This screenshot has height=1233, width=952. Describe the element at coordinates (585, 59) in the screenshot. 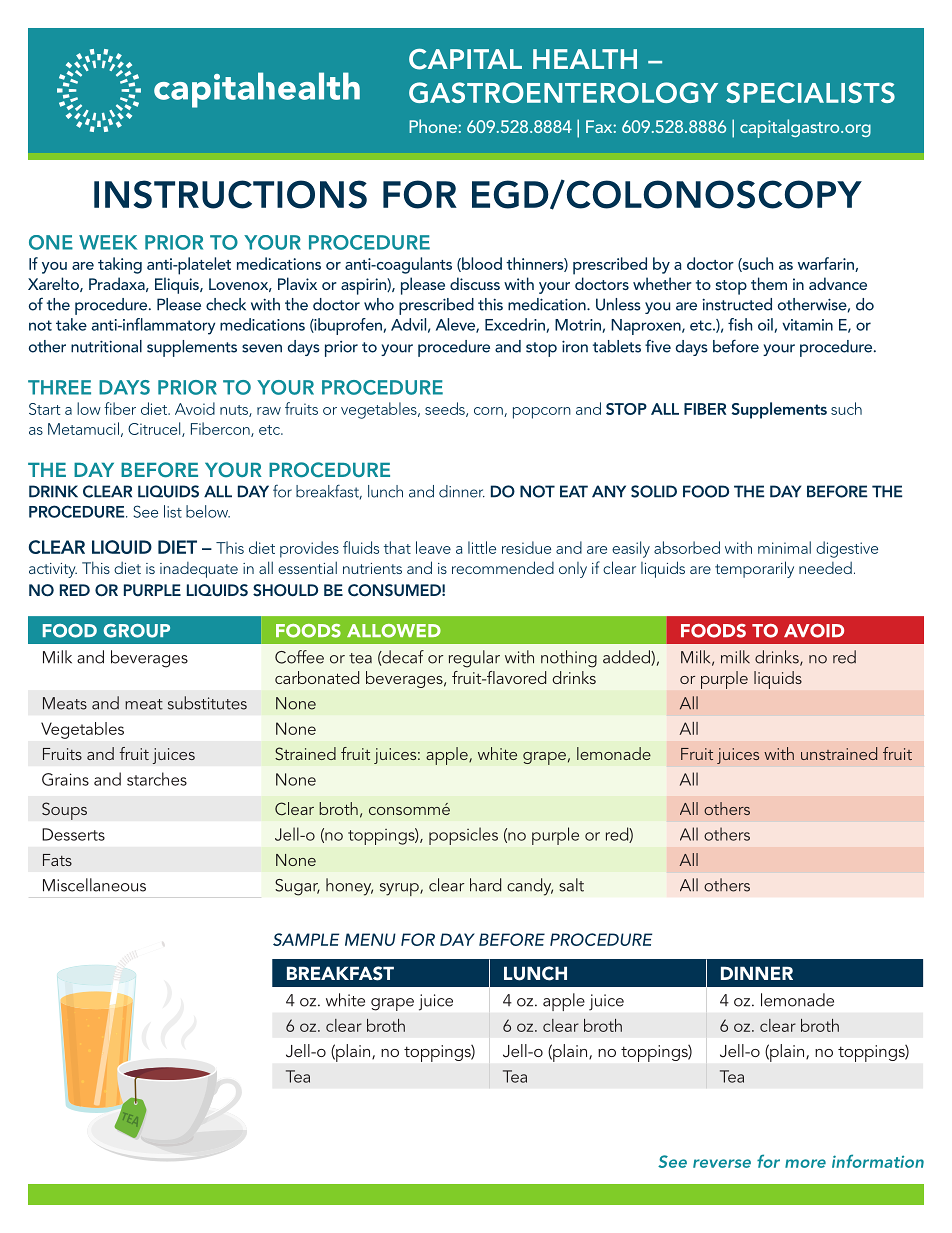

I see `HEALTH` at that location.
